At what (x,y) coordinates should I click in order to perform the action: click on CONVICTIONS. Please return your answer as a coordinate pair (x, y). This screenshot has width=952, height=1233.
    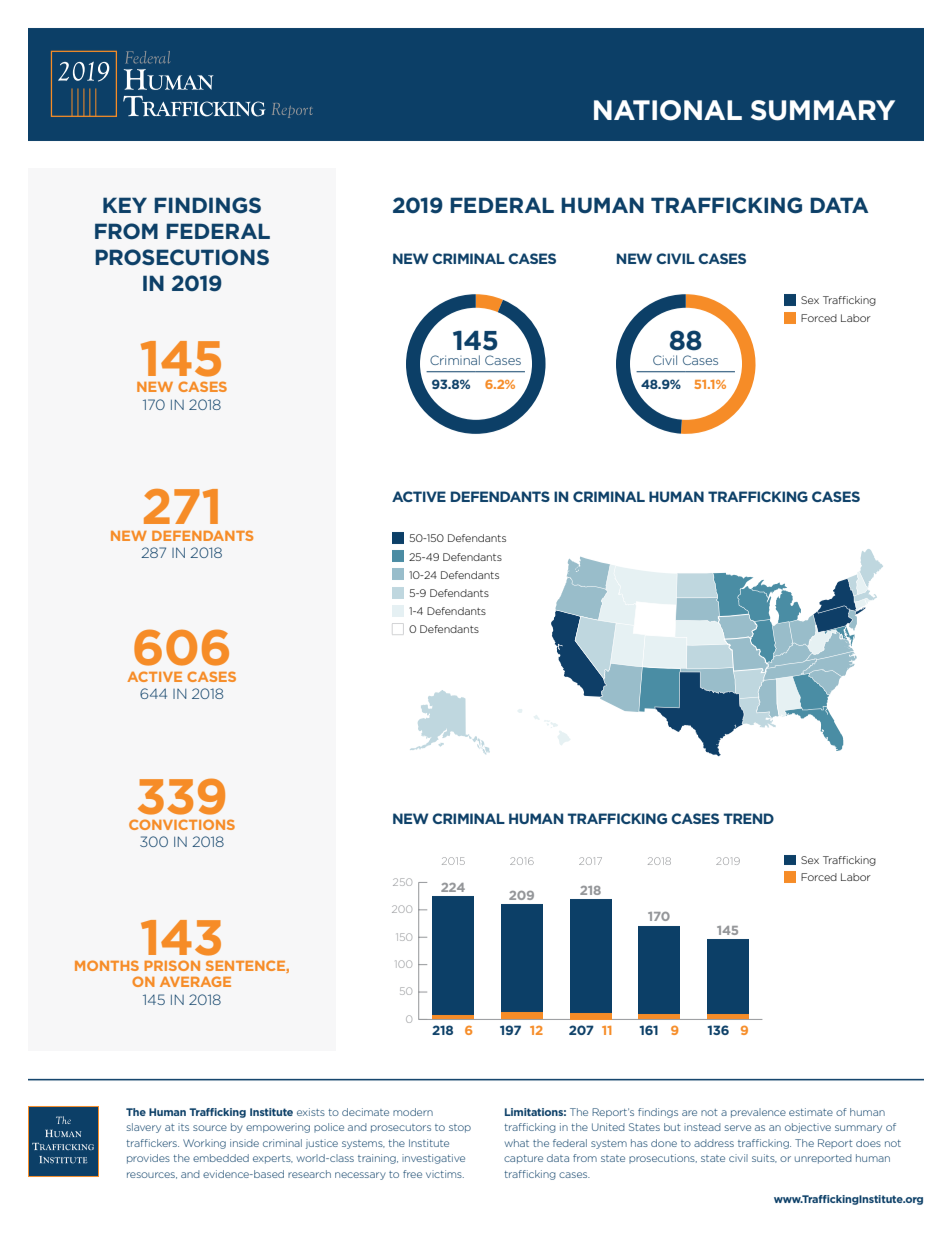
    Looking at the image, I should click on (182, 824).
